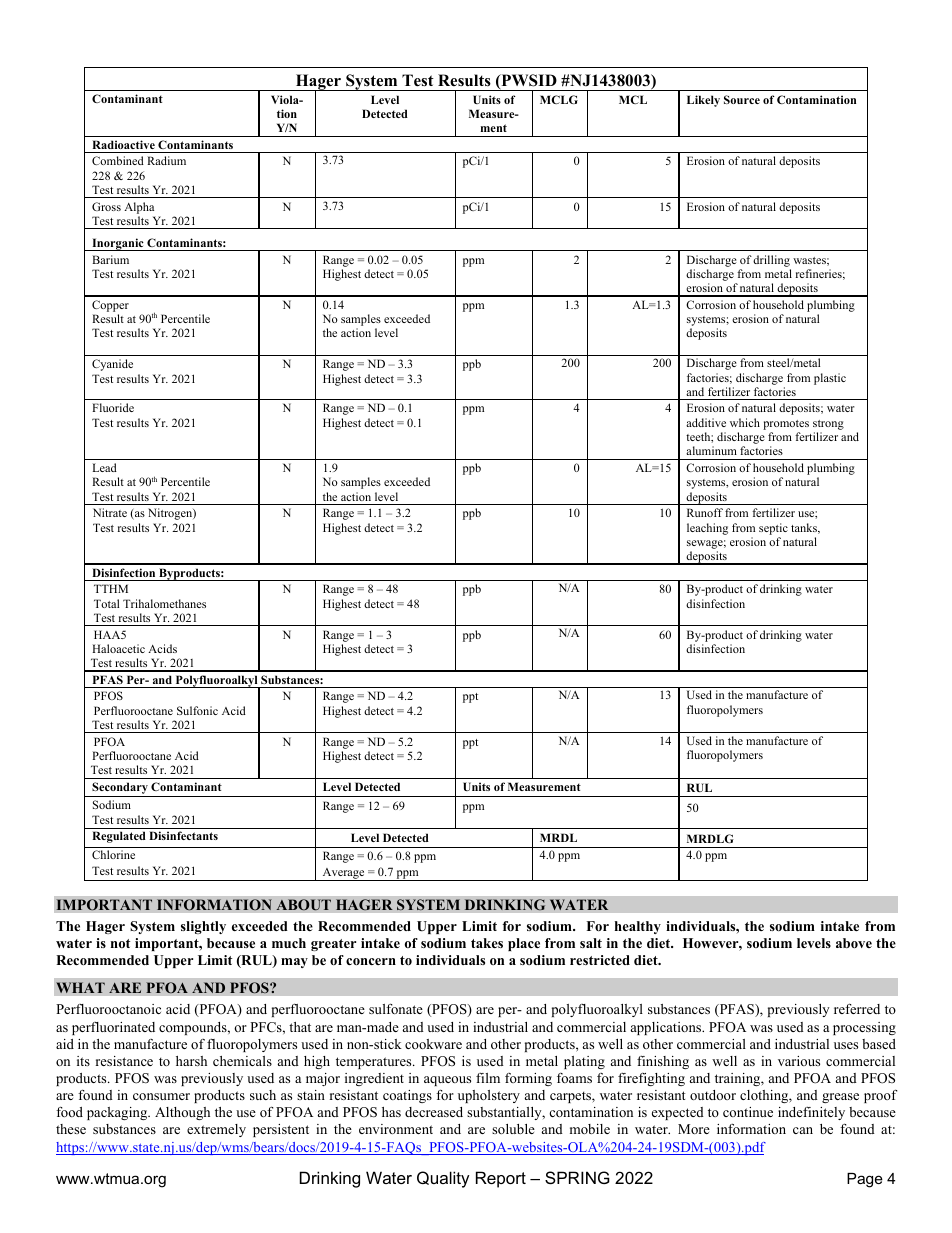 The image size is (952, 1233). What do you see at coordinates (343, 874) in the document?
I see `Average` at bounding box center [343, 874].
